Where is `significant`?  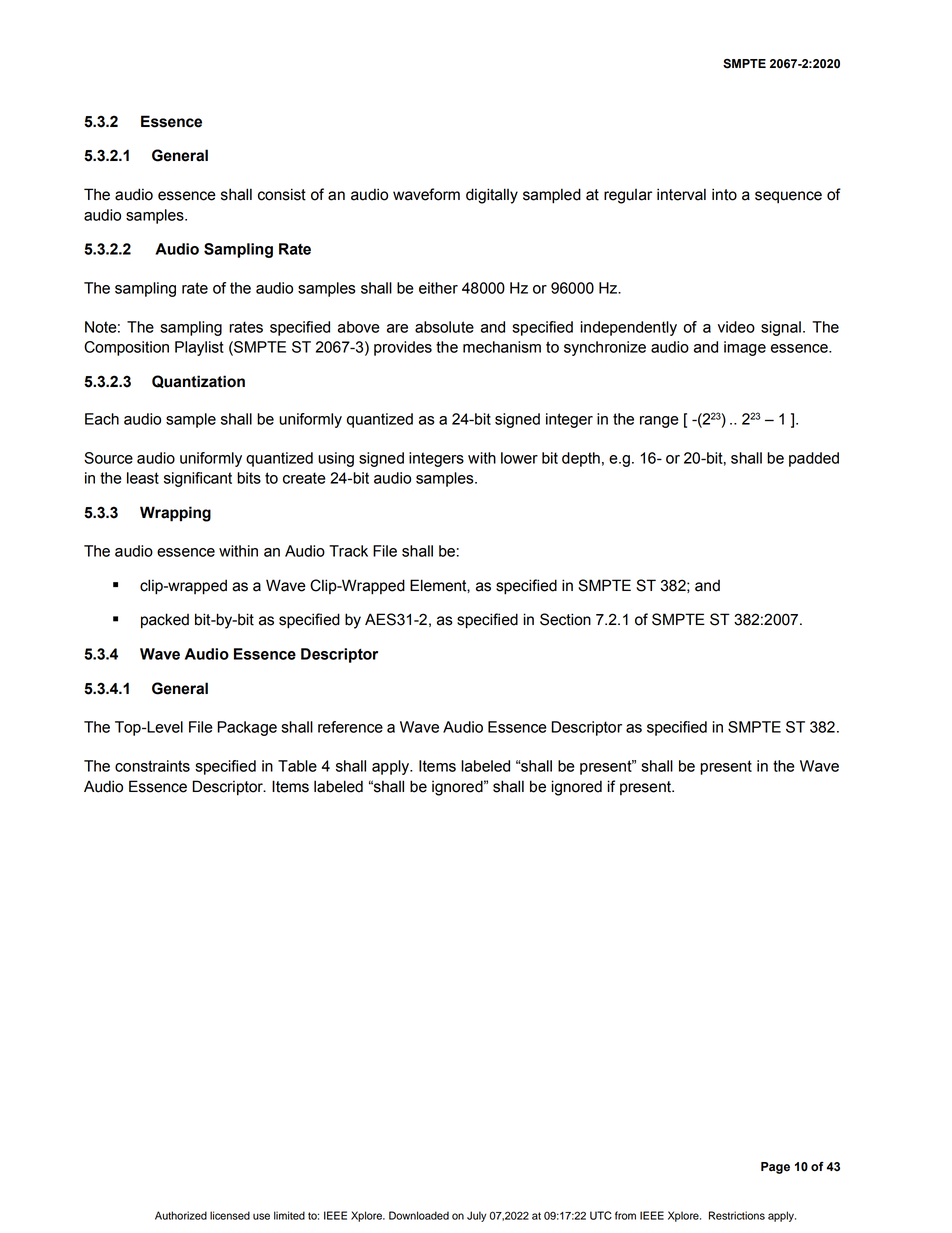
significant is located at coordinates (198, 479).
